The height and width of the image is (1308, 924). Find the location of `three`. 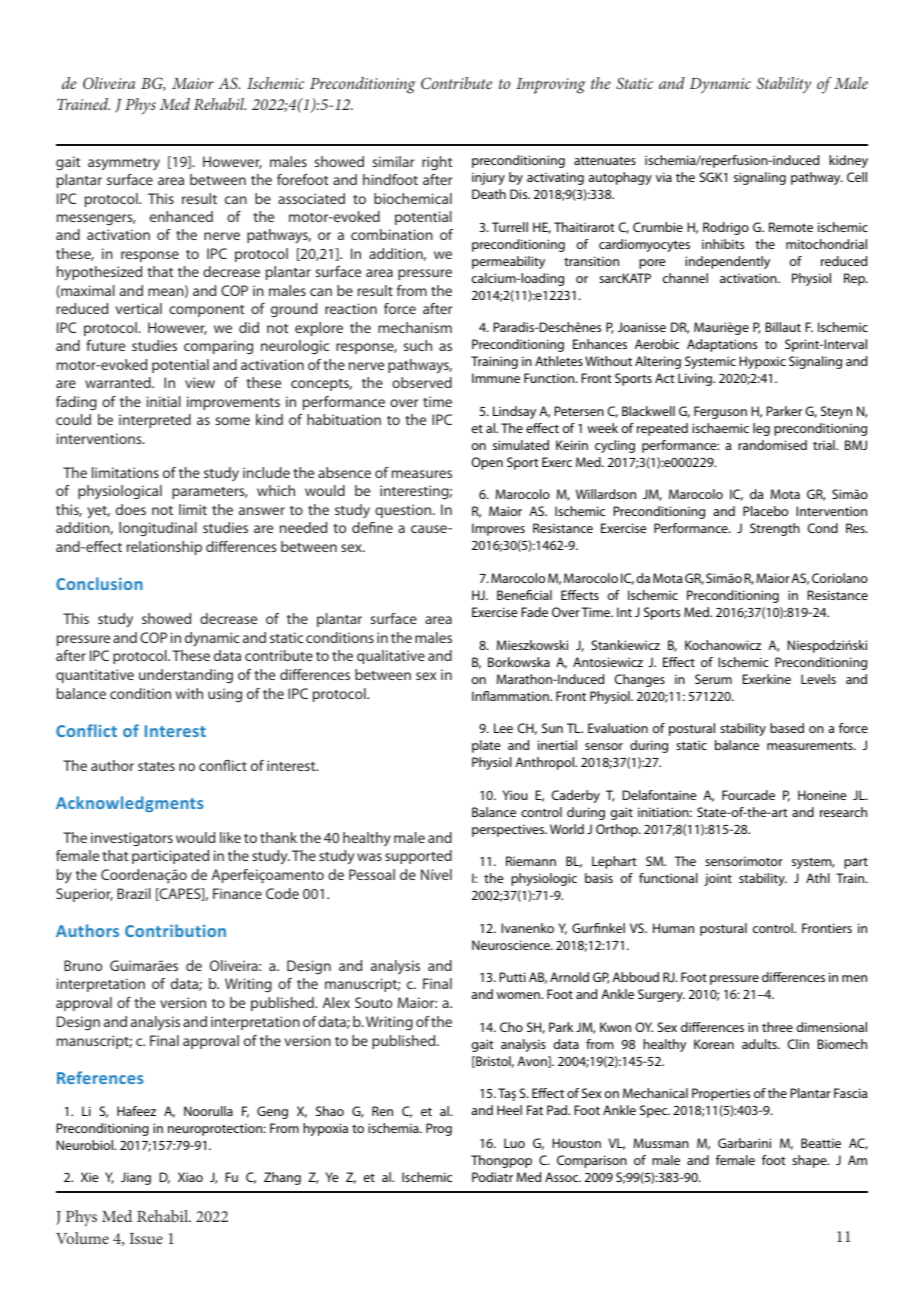

three is located at coordinates (777, 1027).
